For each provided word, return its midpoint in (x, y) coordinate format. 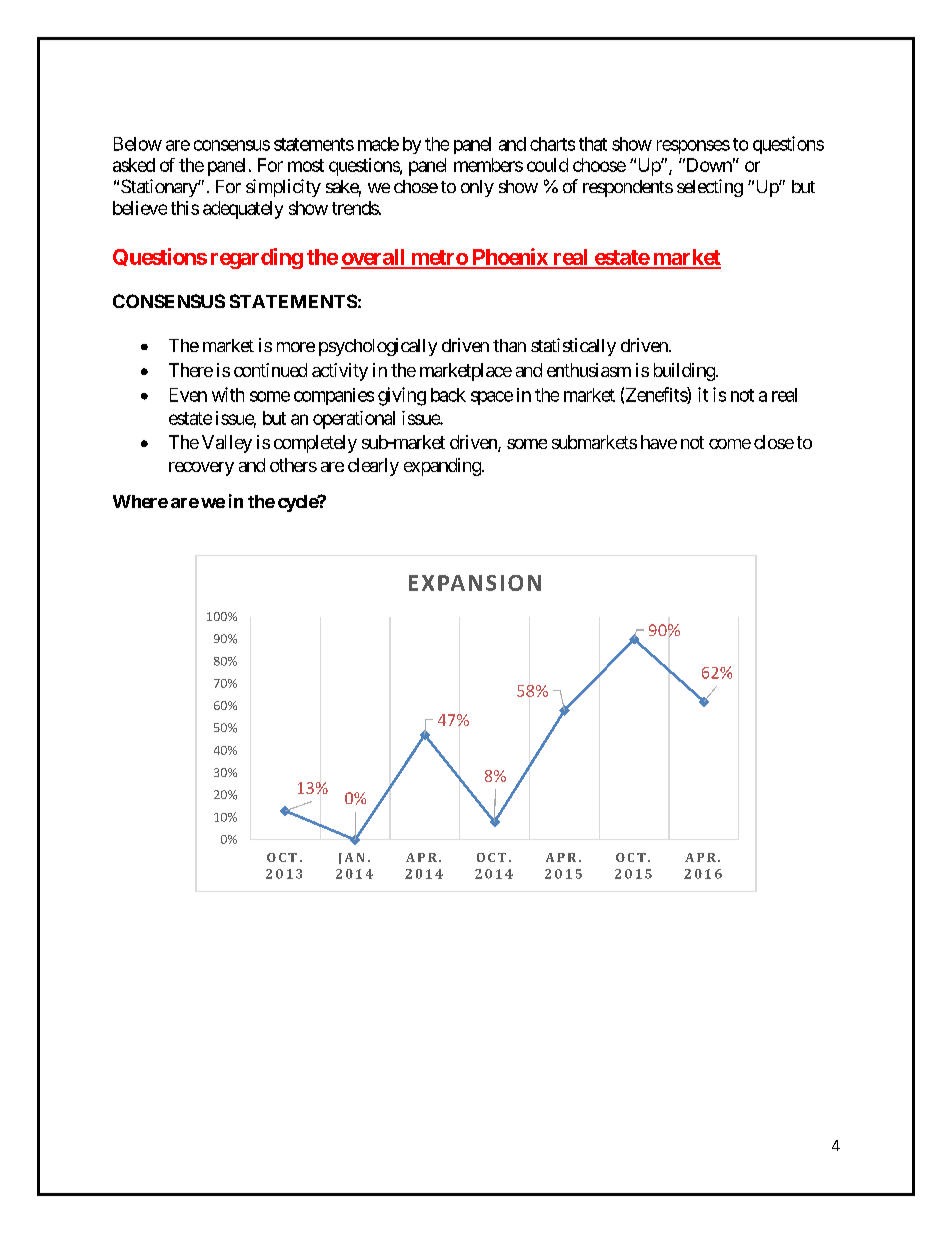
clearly (373, 467)
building (684, 372)
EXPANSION (475, 583)
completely (315, 444)
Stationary (160, 188)
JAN (351, 858)
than (509, 345)
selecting (710, 188)
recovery (201, 469)
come (730, 444)
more (296, 347)
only (477, 188)
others (293, 465)
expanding (442, 467)
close (774, 442)
